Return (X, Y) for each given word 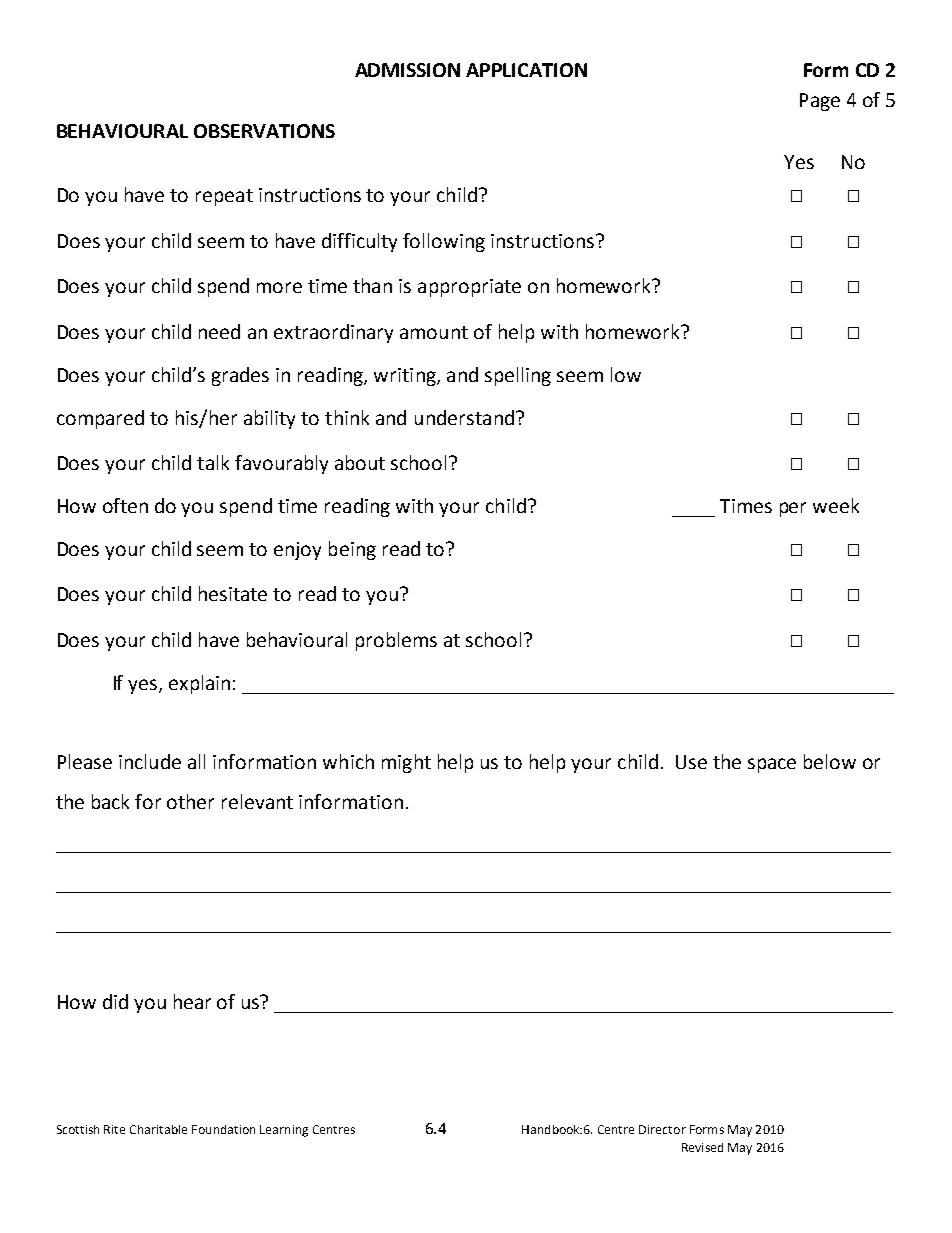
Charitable (158, 1129)
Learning (284, 1131)
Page (820, 102)
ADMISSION (407, 70)
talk (213, 462)
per (793, 509)
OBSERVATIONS (264, 131)
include (150, 761)
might (406, 763)
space (772, 765)
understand (464, 417)
